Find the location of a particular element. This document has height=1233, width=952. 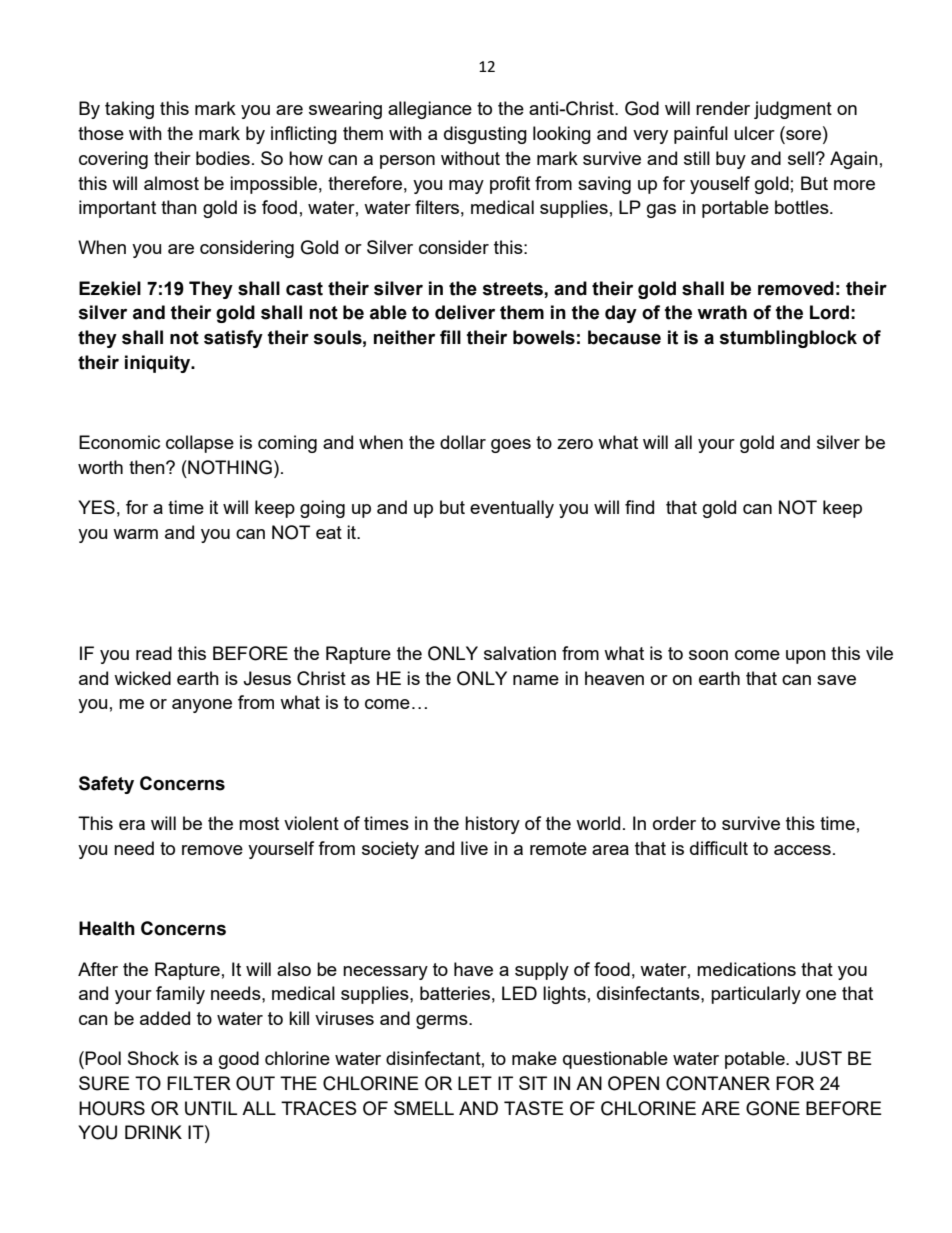

UNTIL is located at coordinates (211, 1108).
